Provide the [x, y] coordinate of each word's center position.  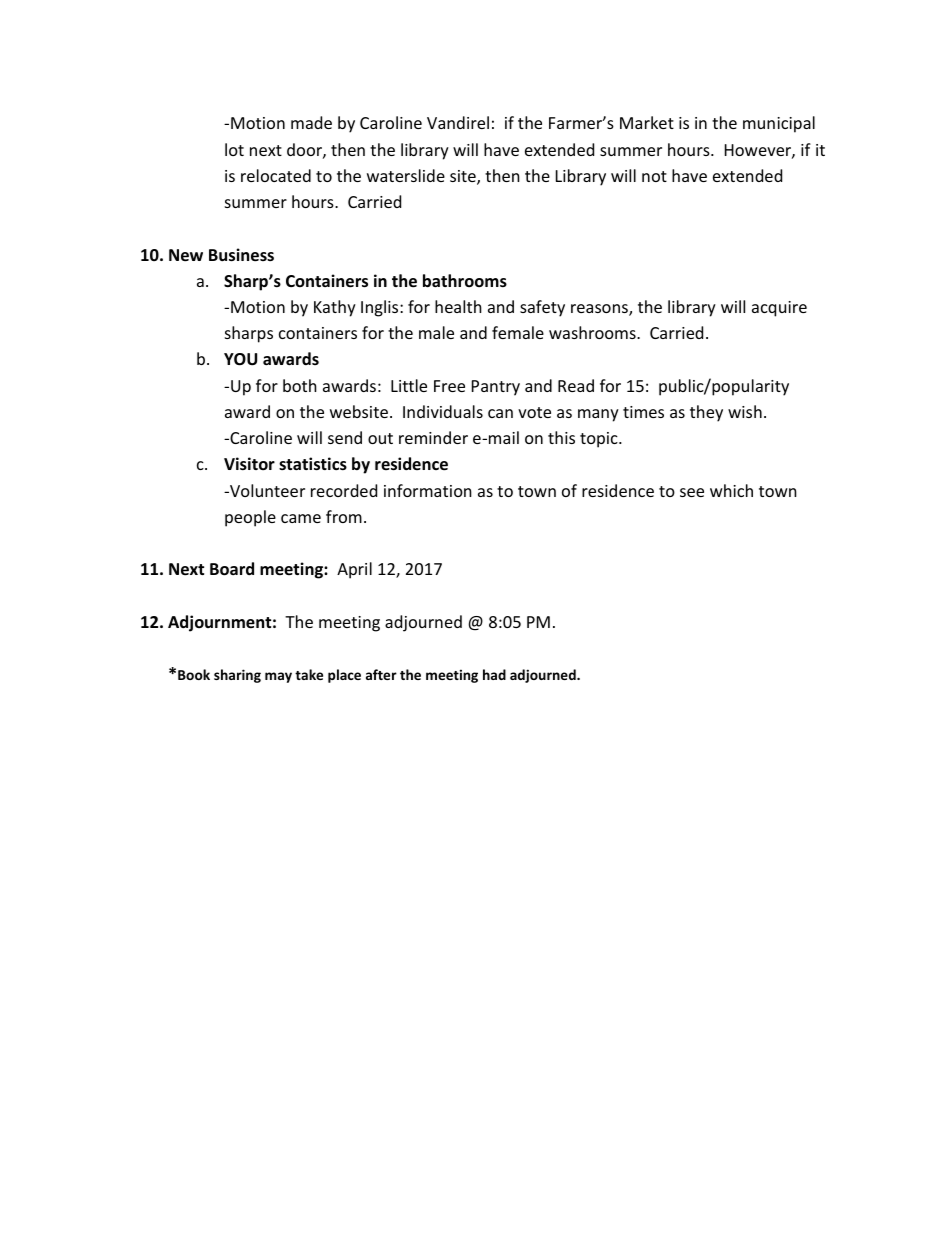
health [458, 306]
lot [234, 149]
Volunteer [266, 490]
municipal [779, 124]
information [428, 490]
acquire [779, 309]
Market [647, 122]
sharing [237, 676]
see [692, 492]
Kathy [335, 308]
